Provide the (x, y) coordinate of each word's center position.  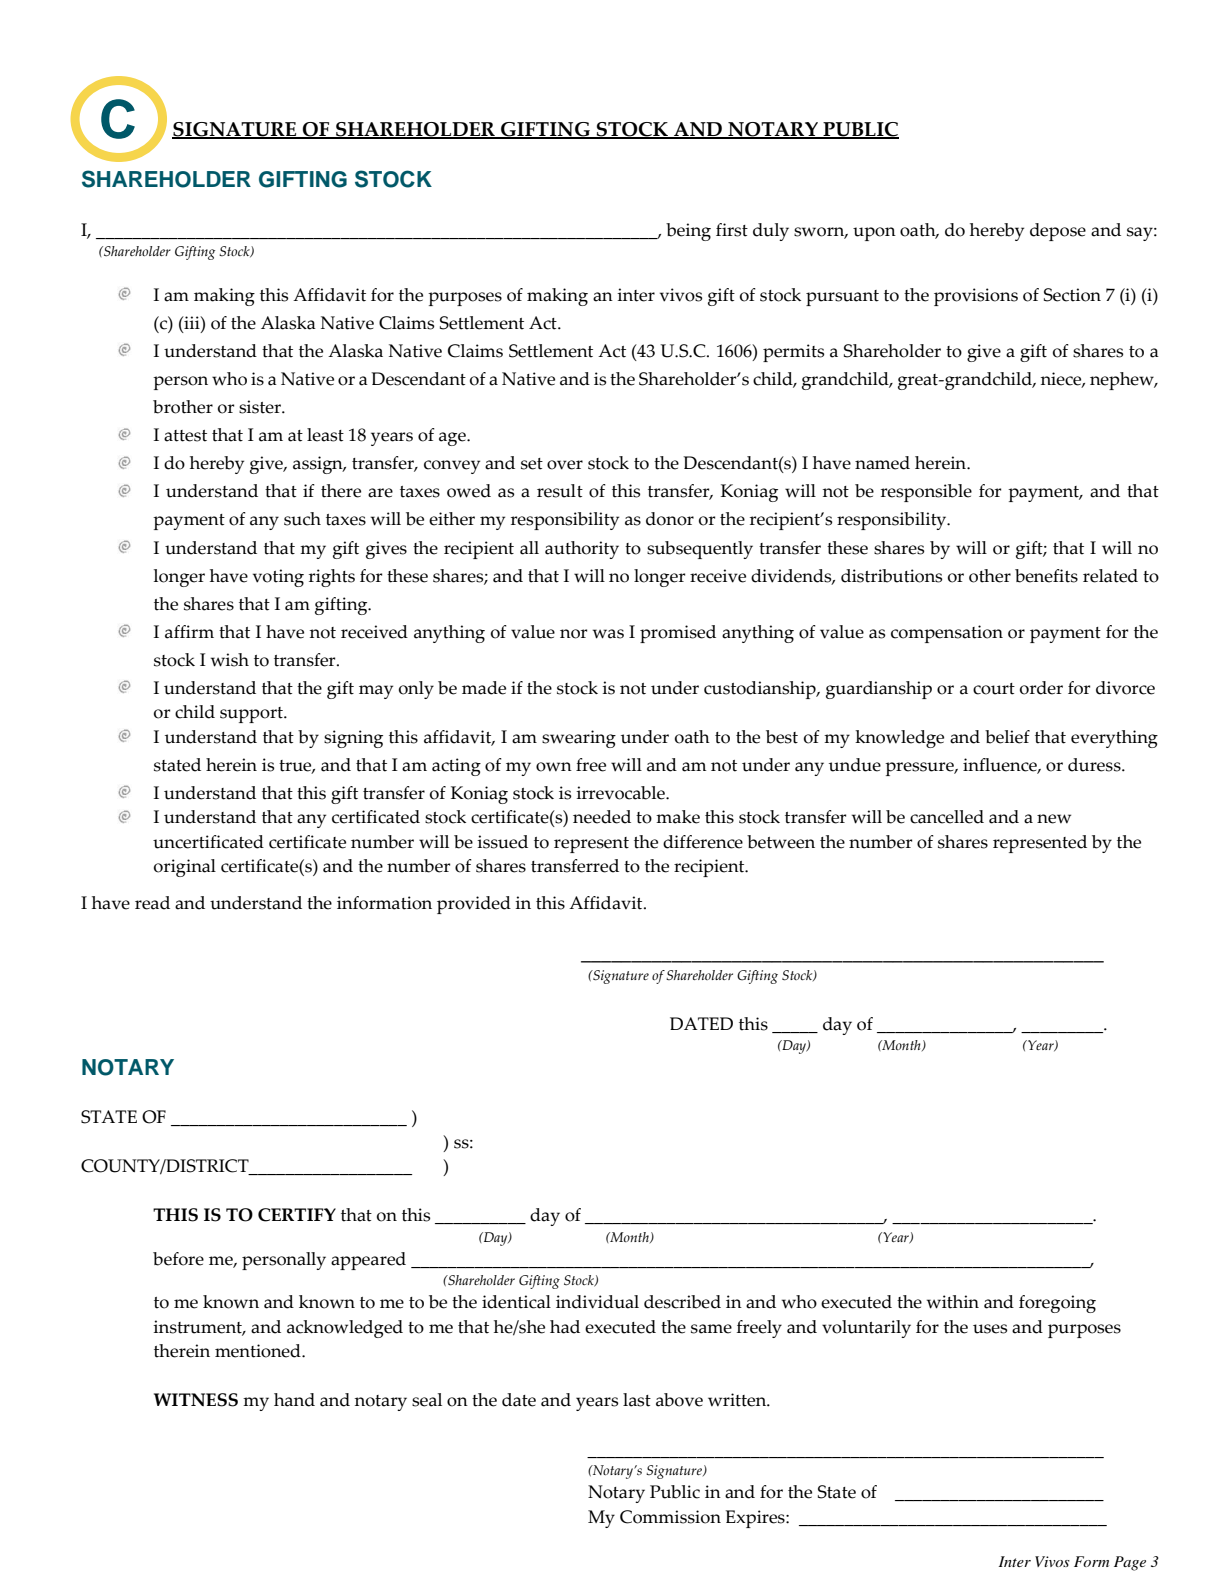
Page (1130, 1563)
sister (261, 407)
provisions (976, 297)
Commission (670, 1517)
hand (294, 1400)
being (688, 232)
